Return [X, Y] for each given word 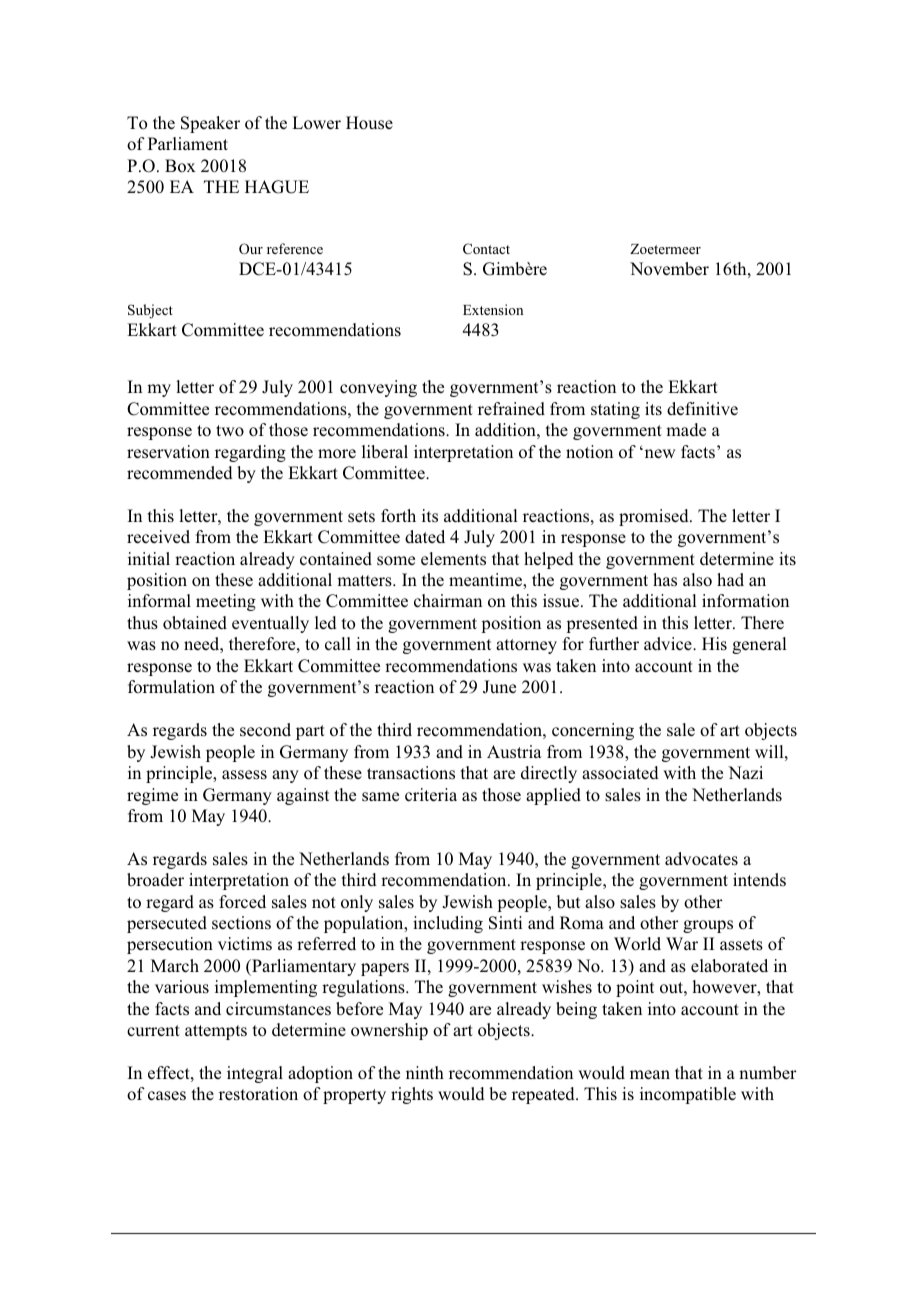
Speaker [210, 124]
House [369, 123]
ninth [425, 1072]
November [669, 269]
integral [255, 1074]
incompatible [688, 1095]
